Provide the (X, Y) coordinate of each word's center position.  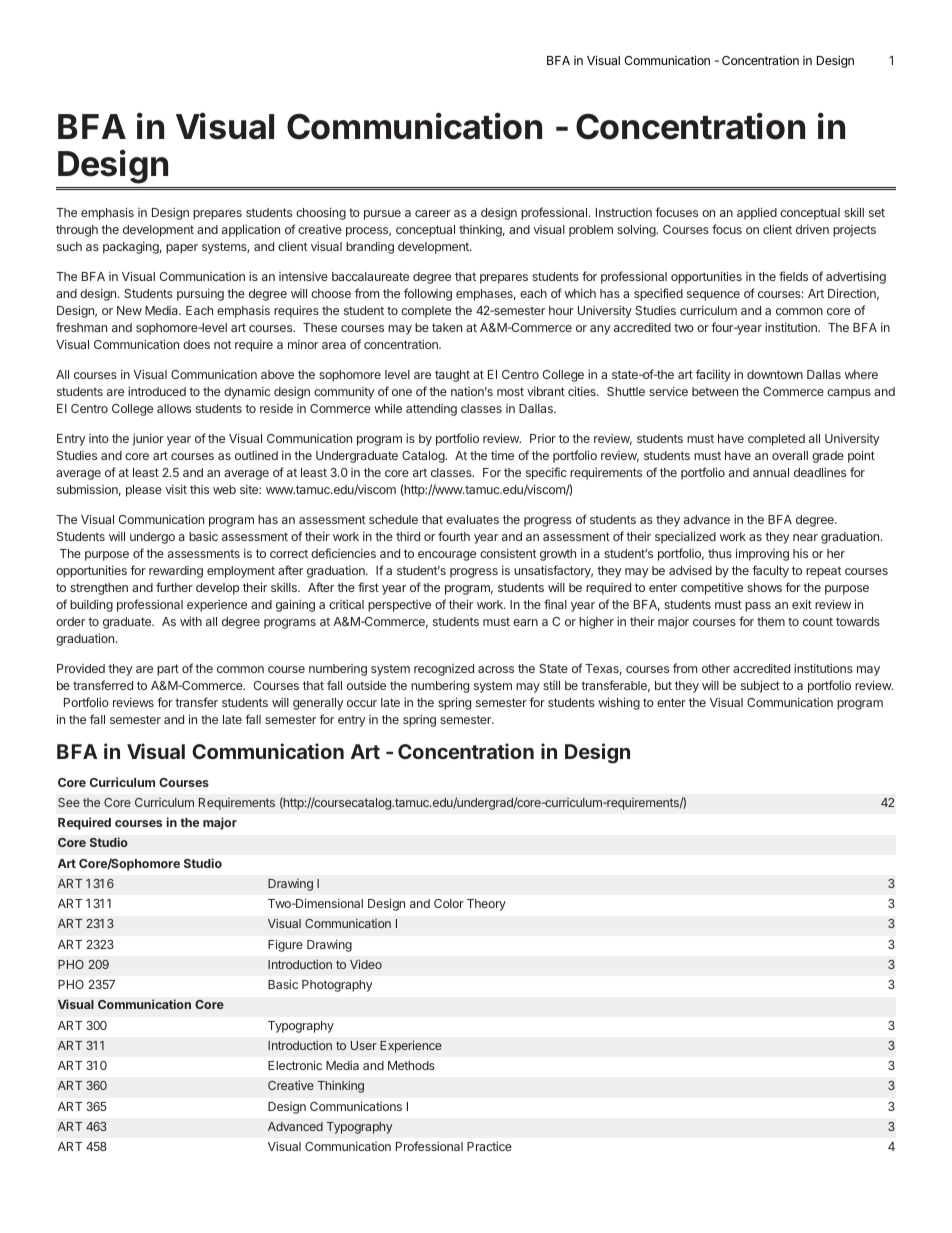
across (496, 669)
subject (760, 686)
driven (812, 229)
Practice (489, 1146)
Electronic (295, 1065)
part (168, 670)
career (433, 213)
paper (182, 249)
